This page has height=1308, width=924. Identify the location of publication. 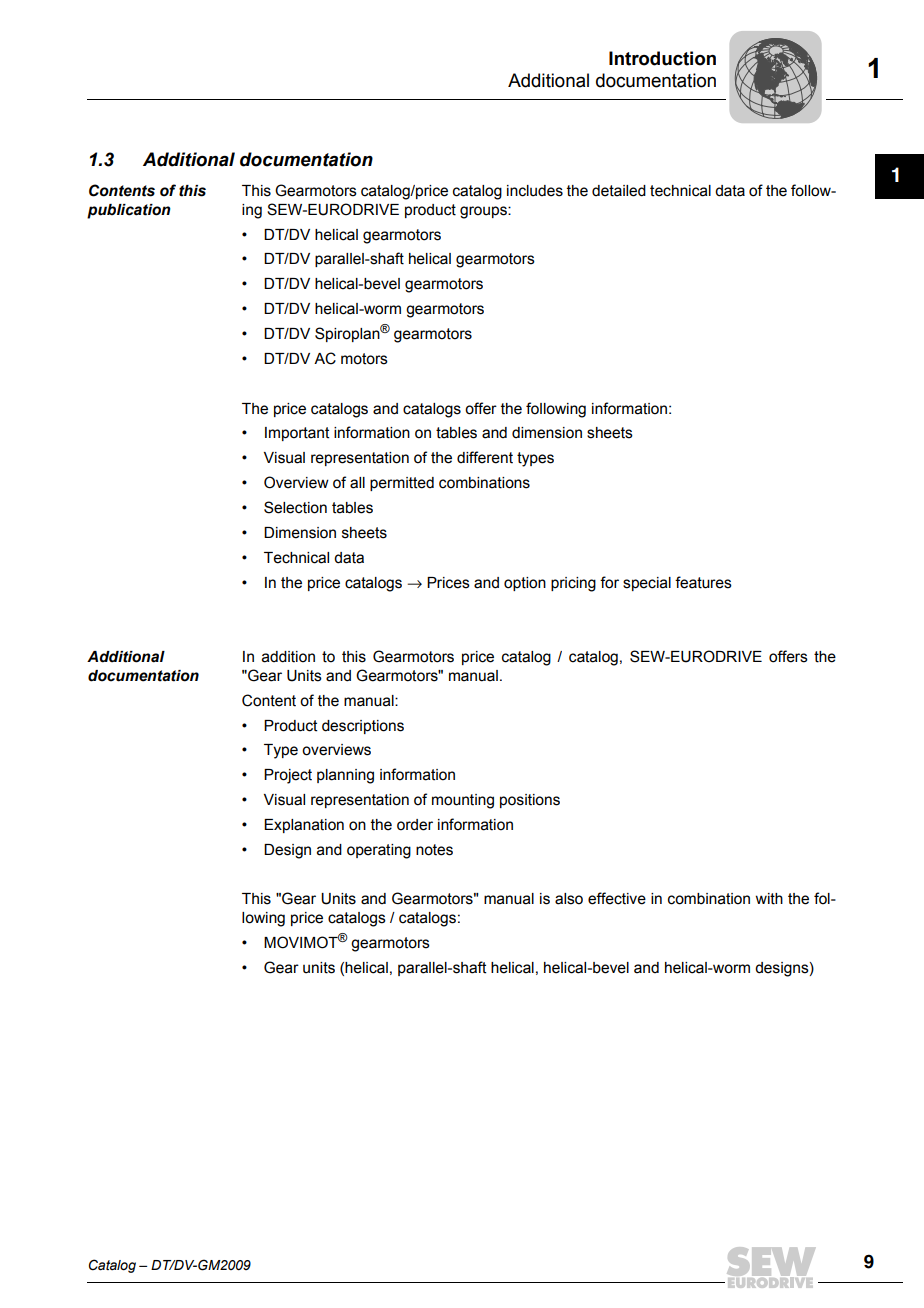
(129, 211).
